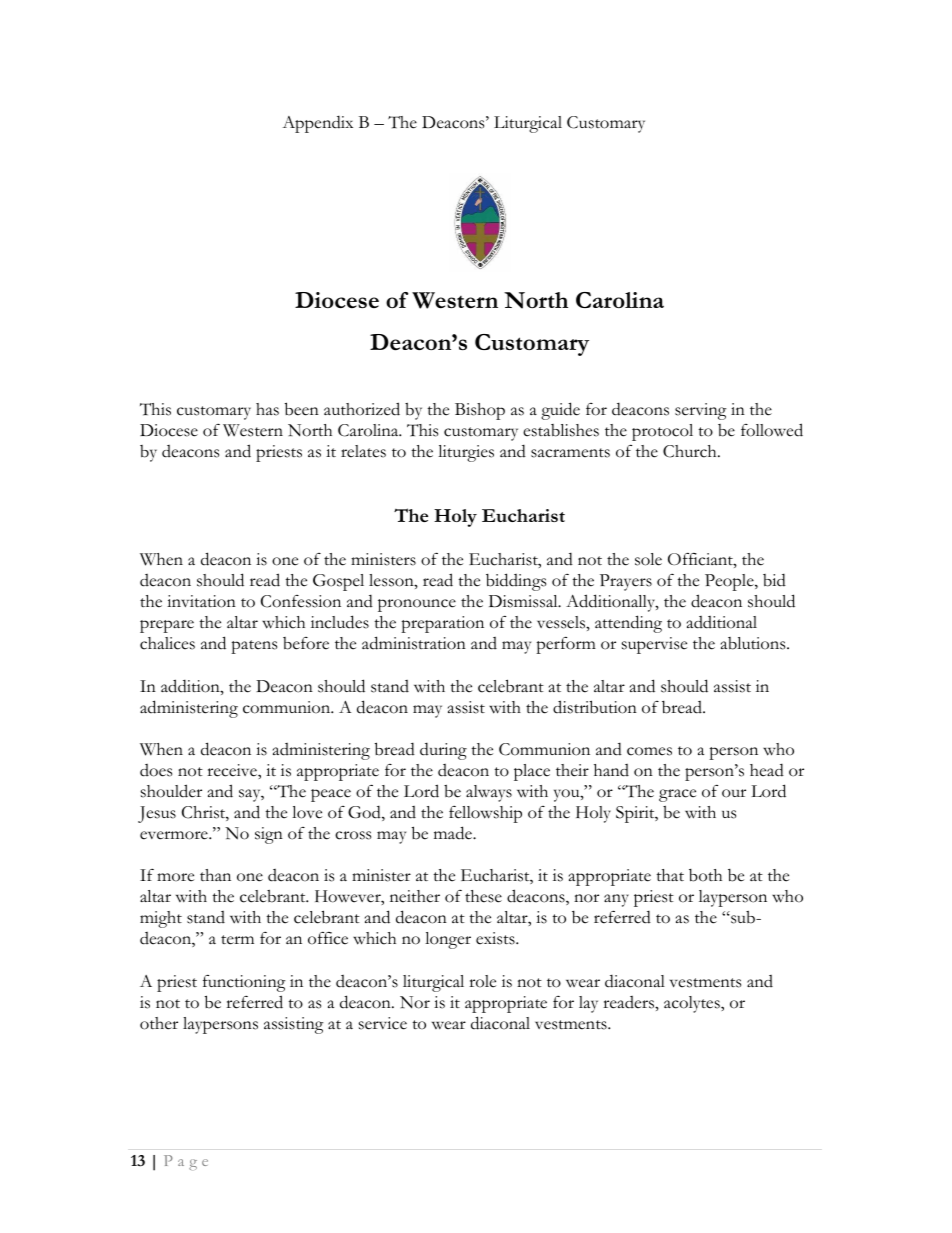  What do you see at coordinates (201, 601) in the screenshot?
I see `invitation` at bounding box center [201, 601].
